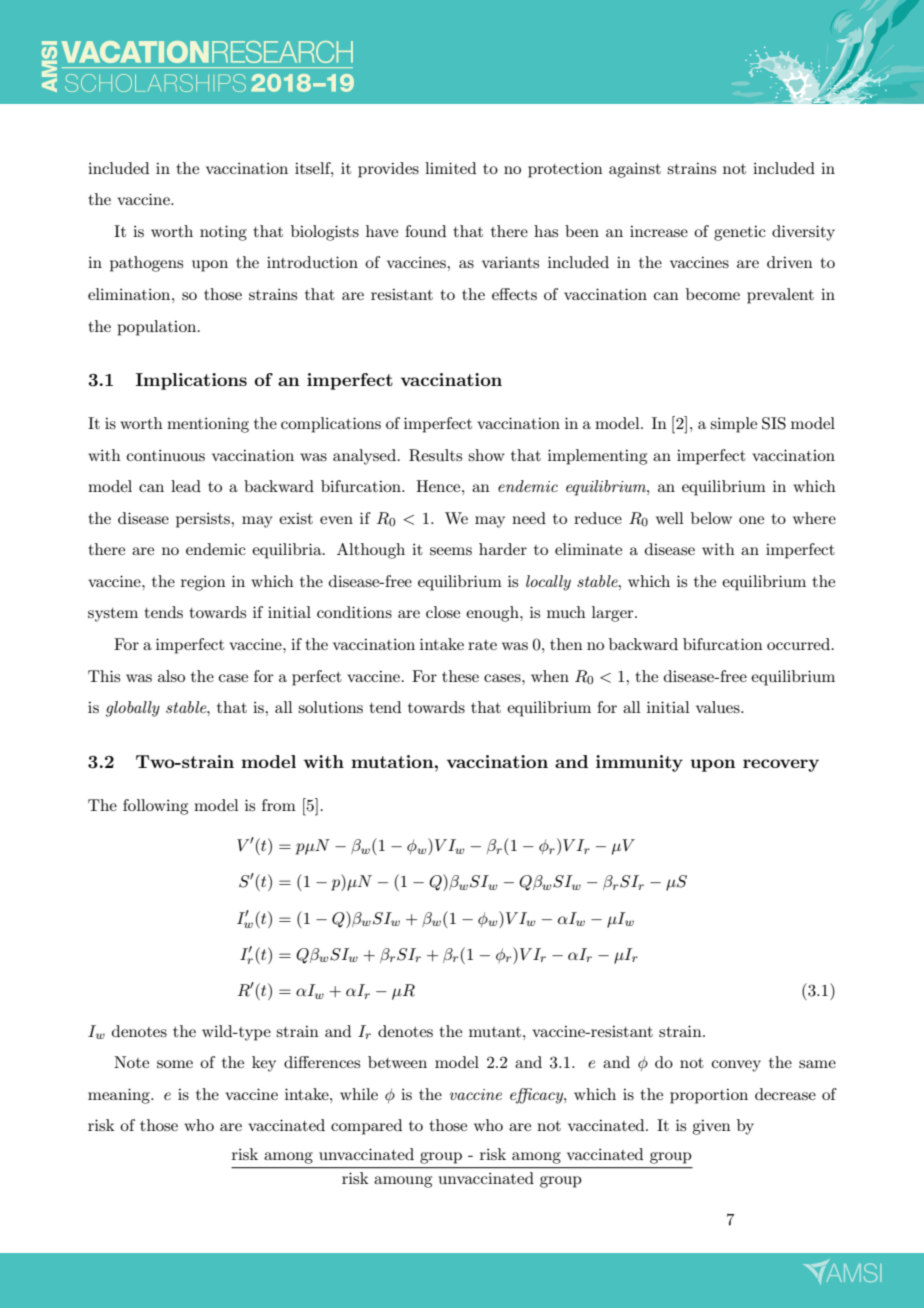  What do you see at coordinates (711, 1127) in the screenshot?
I see `given` at bounding box center [711, 1127].
